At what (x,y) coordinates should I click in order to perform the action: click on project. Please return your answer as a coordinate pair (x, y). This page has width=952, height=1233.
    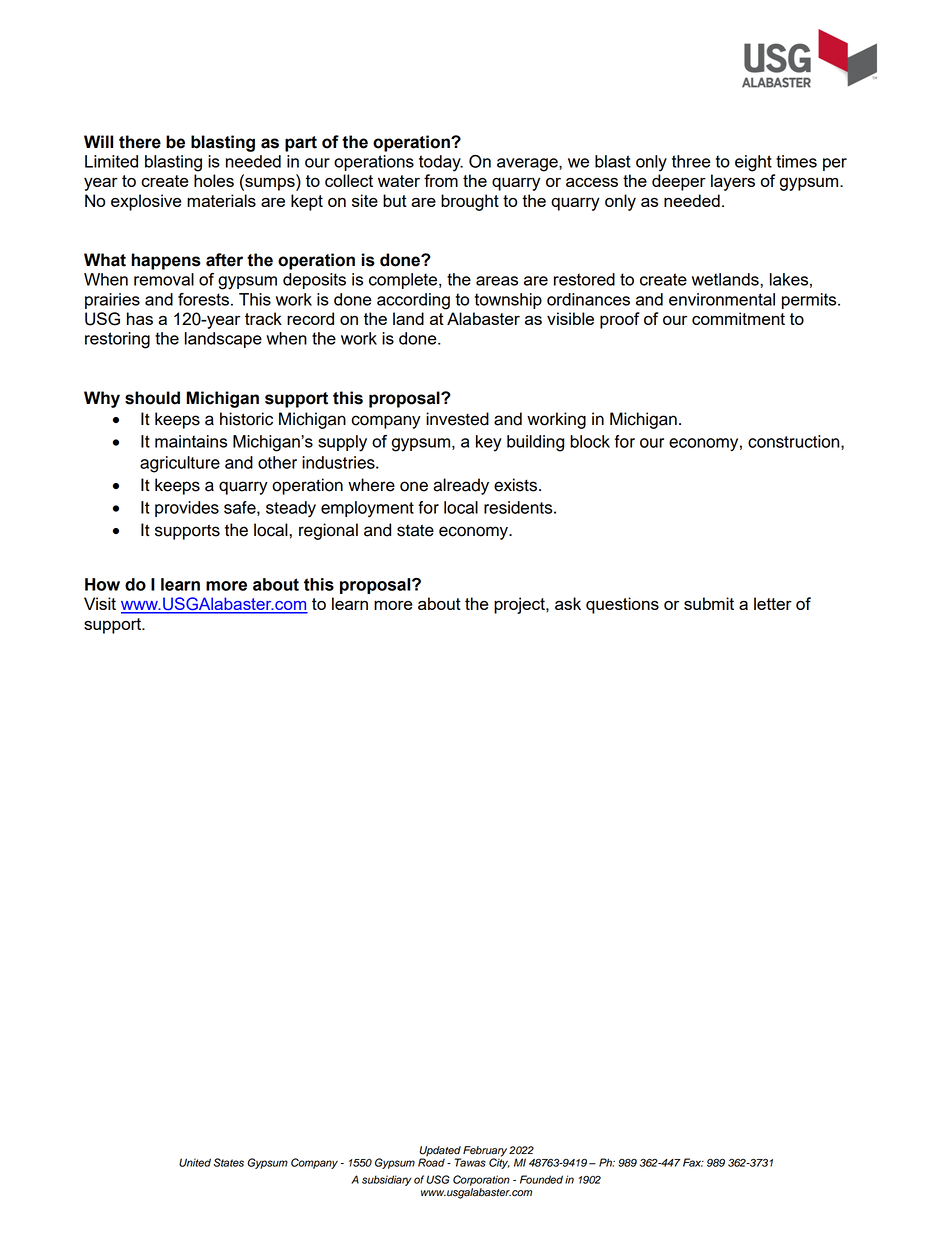
    Looking at the image, I should click on (520, 605).
